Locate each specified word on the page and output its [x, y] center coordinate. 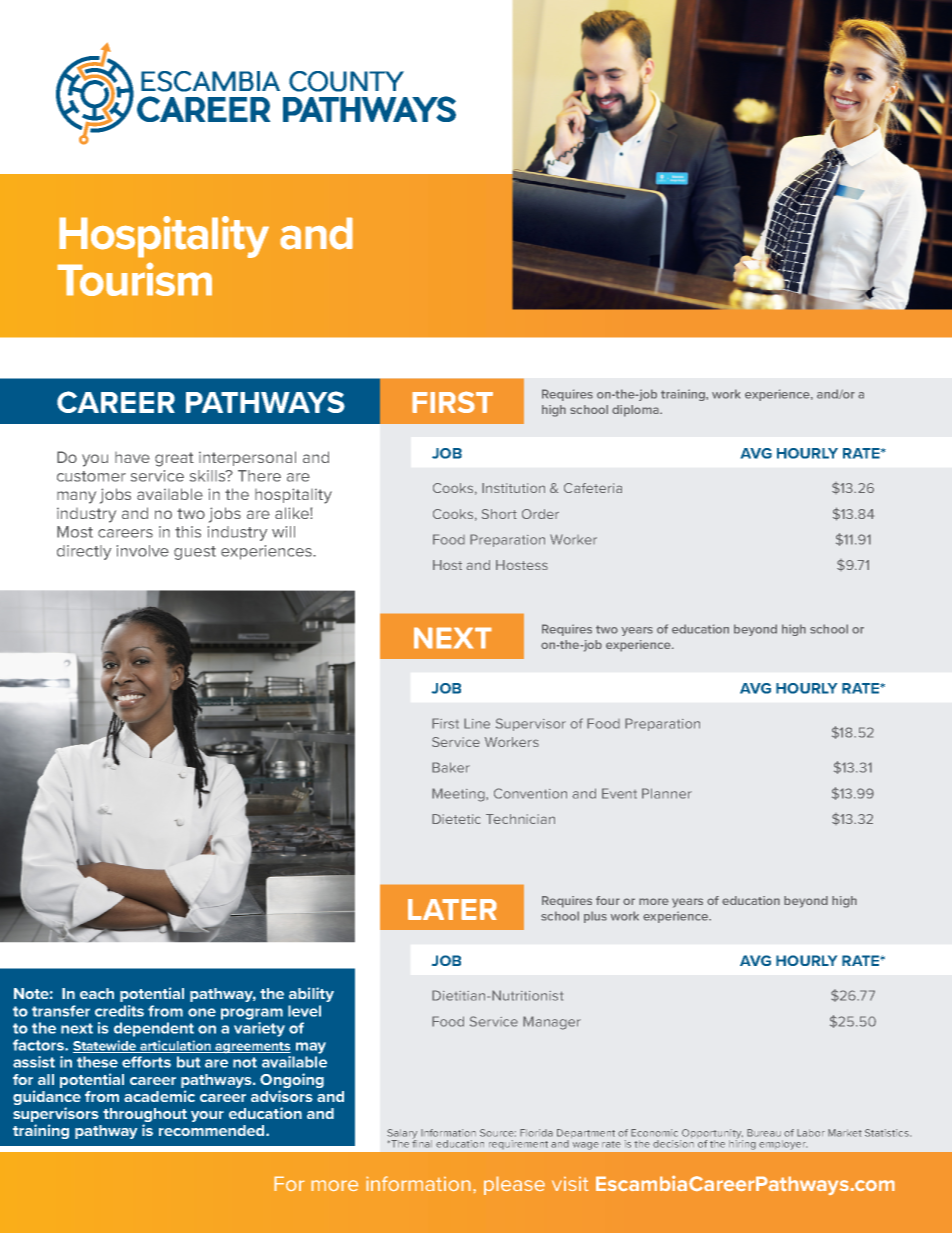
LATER [452, 909]
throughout [145, 1116]
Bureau [764, 1133]
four [608, 900]
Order [540, 514]
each [97, 993]
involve [143, 551]
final [422, 1143]
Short [499, 514]
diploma [636, 411]
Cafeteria [593, 488]
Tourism [134, 279]
